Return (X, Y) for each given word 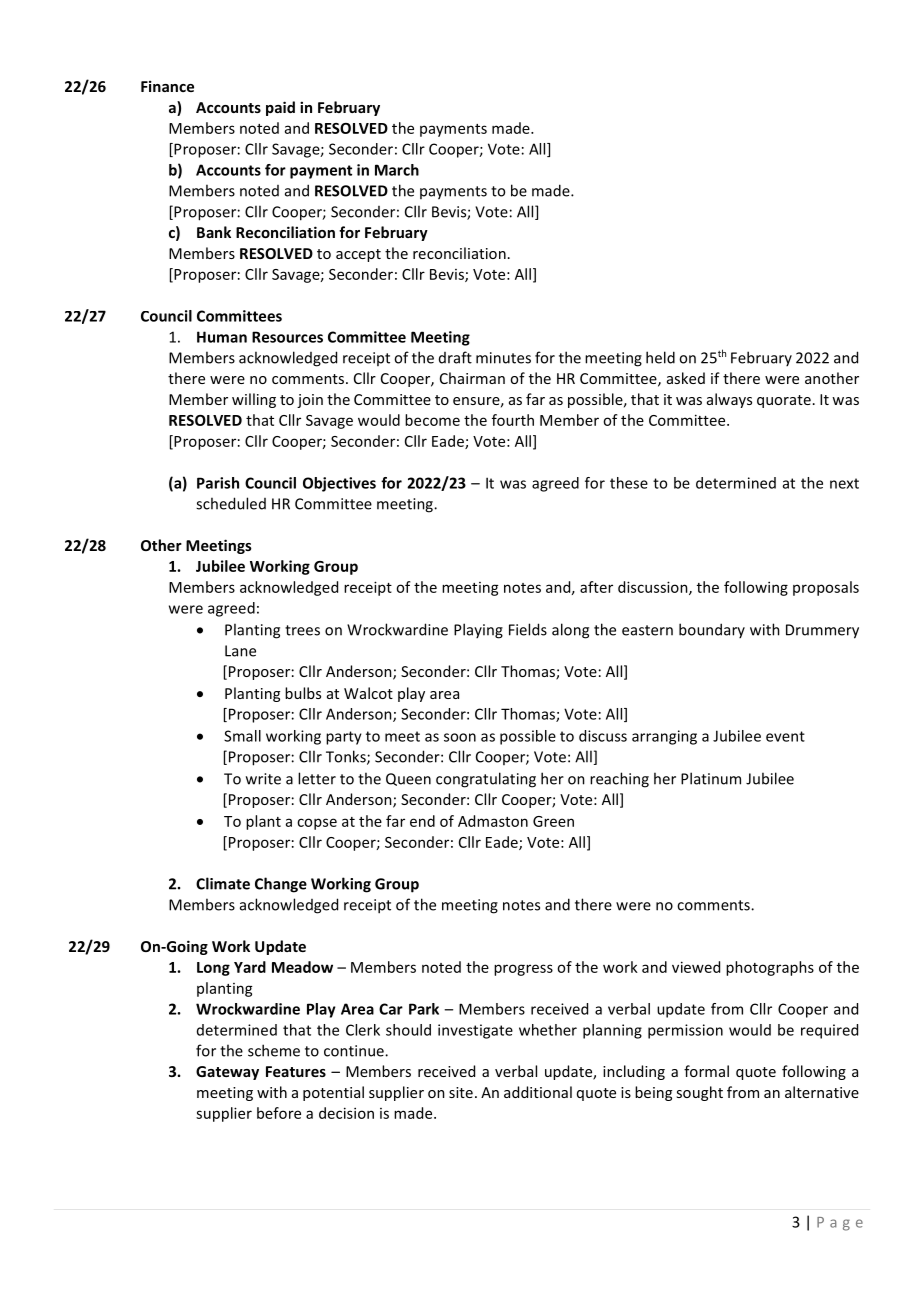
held (660, 357)
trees (302, 630)
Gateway (227, 1073)
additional (538, 1092)
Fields (528, 629)
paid (280, 108)
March (397, 170)
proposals (826, 588)
